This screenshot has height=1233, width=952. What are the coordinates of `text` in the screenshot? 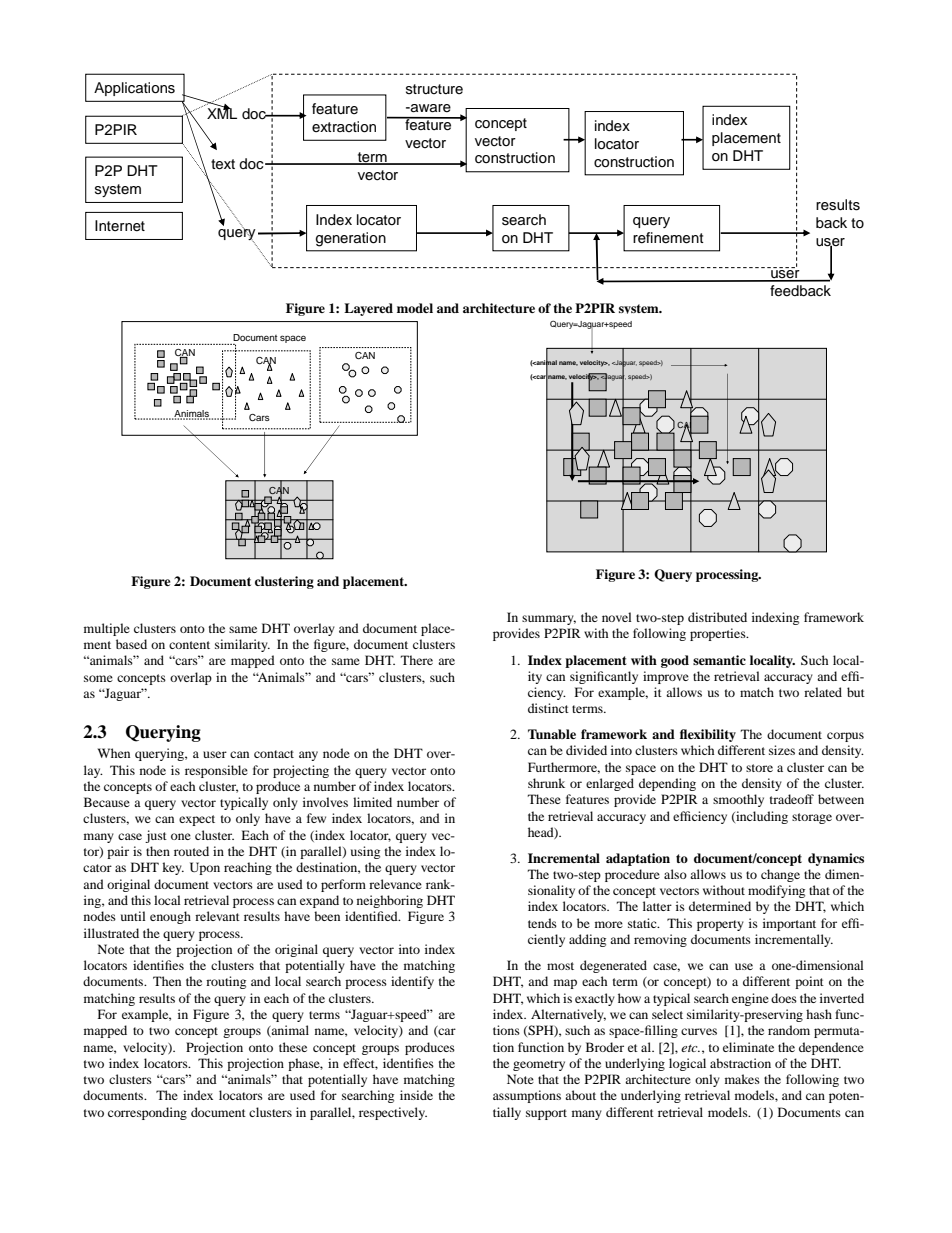 It's located at (223, 164).
